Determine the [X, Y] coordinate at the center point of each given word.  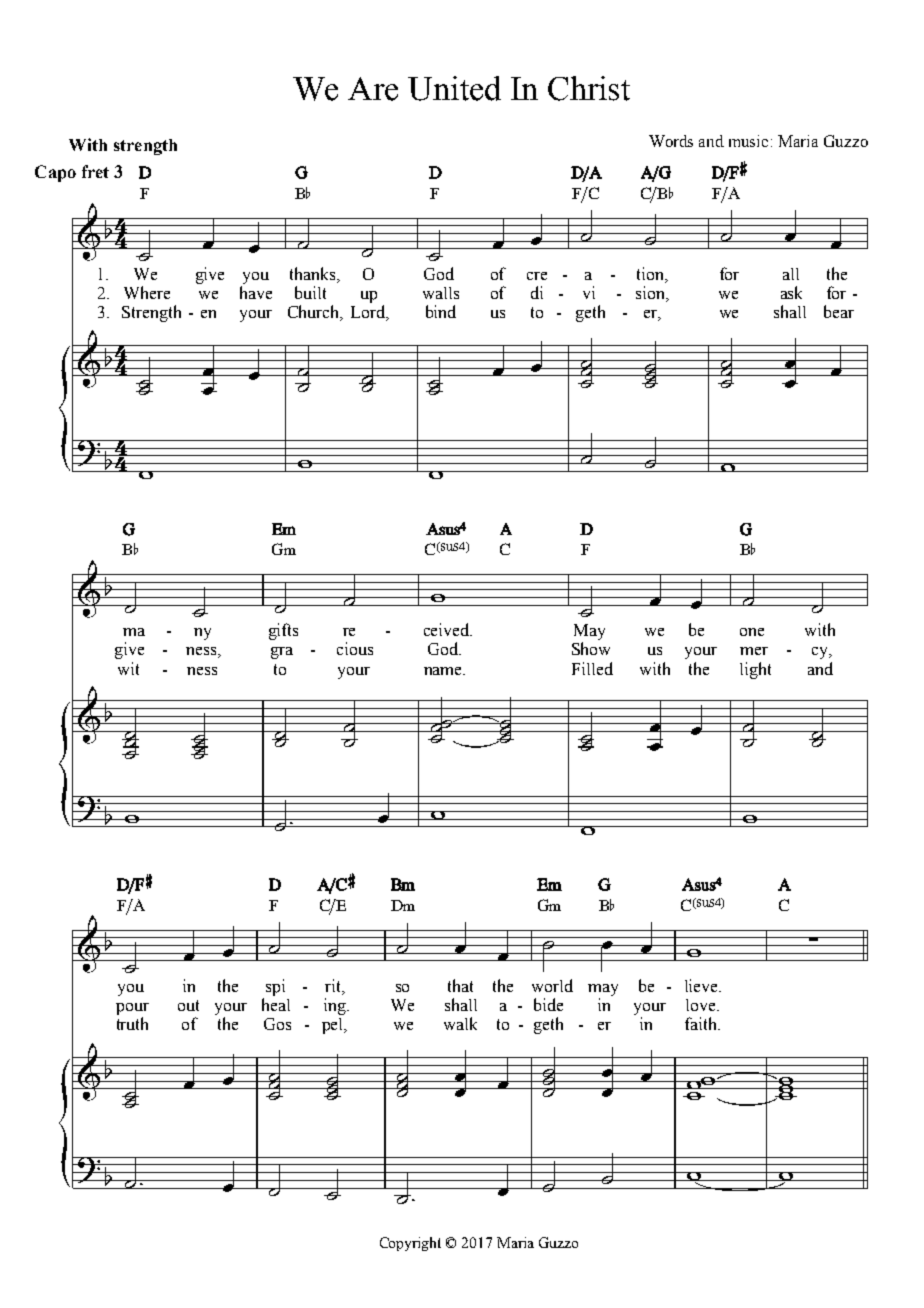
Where [147, 292]
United [454, 88]
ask [791, 292]
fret [95, 171]
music [748, 141]
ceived [448, 629]
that [460, 985]
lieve [702, 985]
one [752, 632]
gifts [283, 631]
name [444, 671]
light [755, 670]
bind [441, 311]
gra [282, 653]
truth [132, 1023]
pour [132, 1009]
